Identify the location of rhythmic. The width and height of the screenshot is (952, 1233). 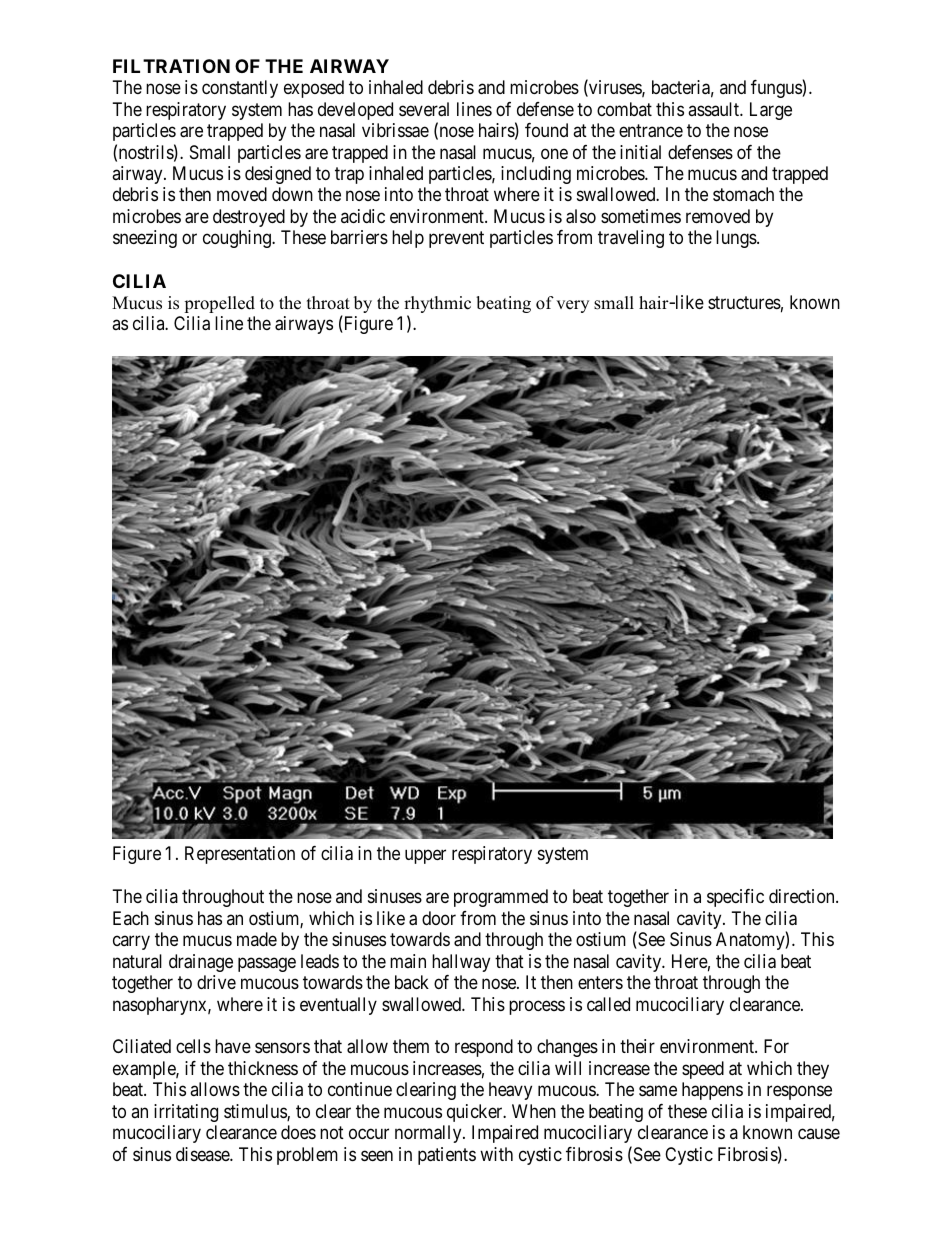
(437, 306).
